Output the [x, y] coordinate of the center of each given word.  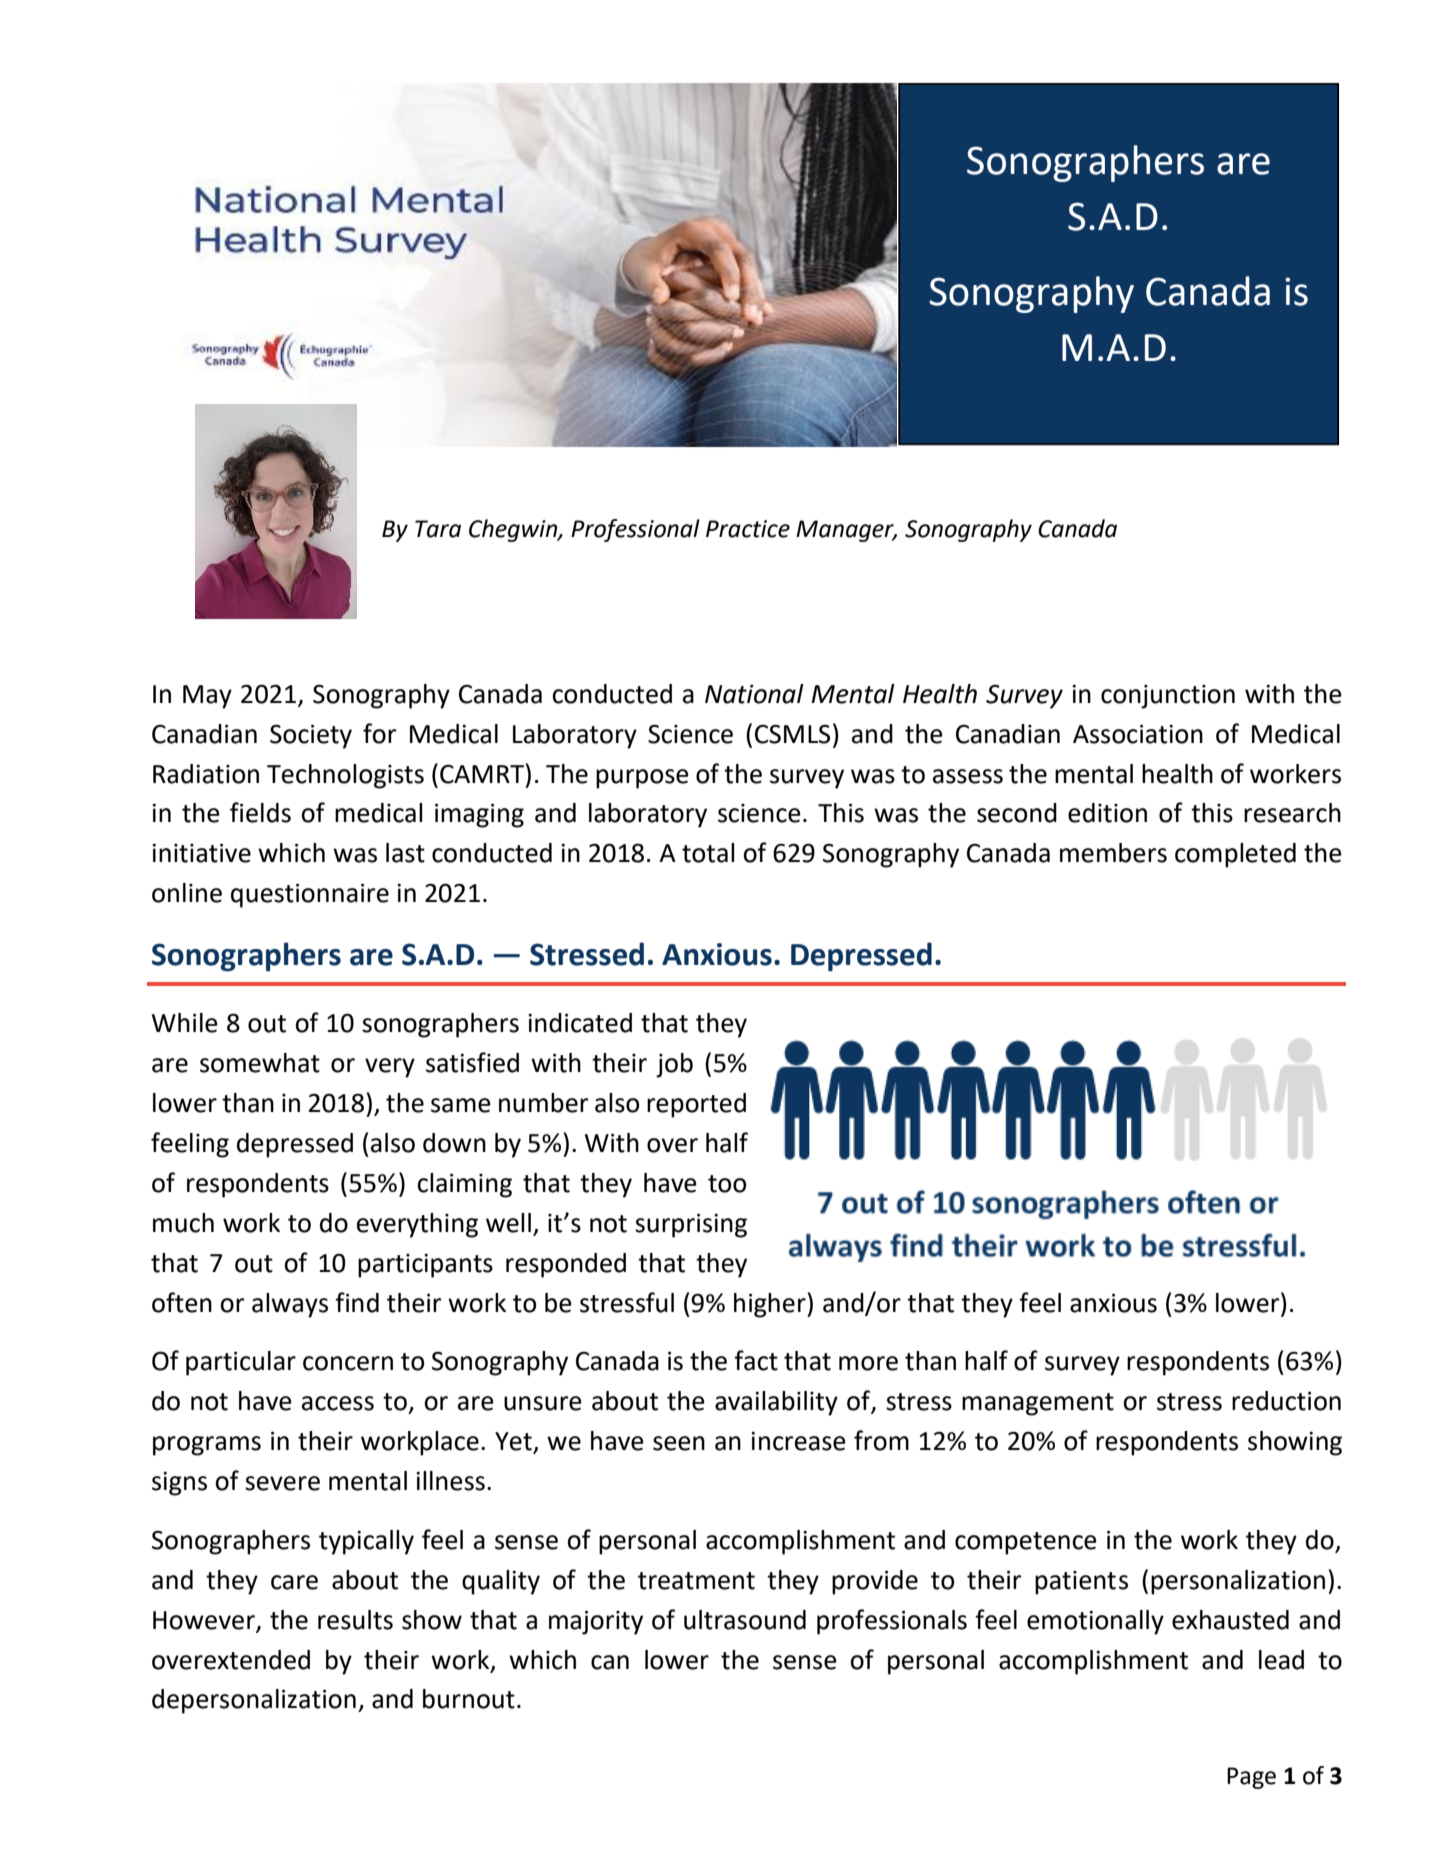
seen [679, 1443]
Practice [748, 529]
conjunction [1168, 697]
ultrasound [745, 1620]
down [454, 1143]
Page [1251, 1778]
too [727, 1184]
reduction [1286, 1401]
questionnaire [310, 895]
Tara [438, 529]
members [1113, 853]
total [708, 853]
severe [282, 1483]
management [1038, 1404]
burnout [469, 1699]
